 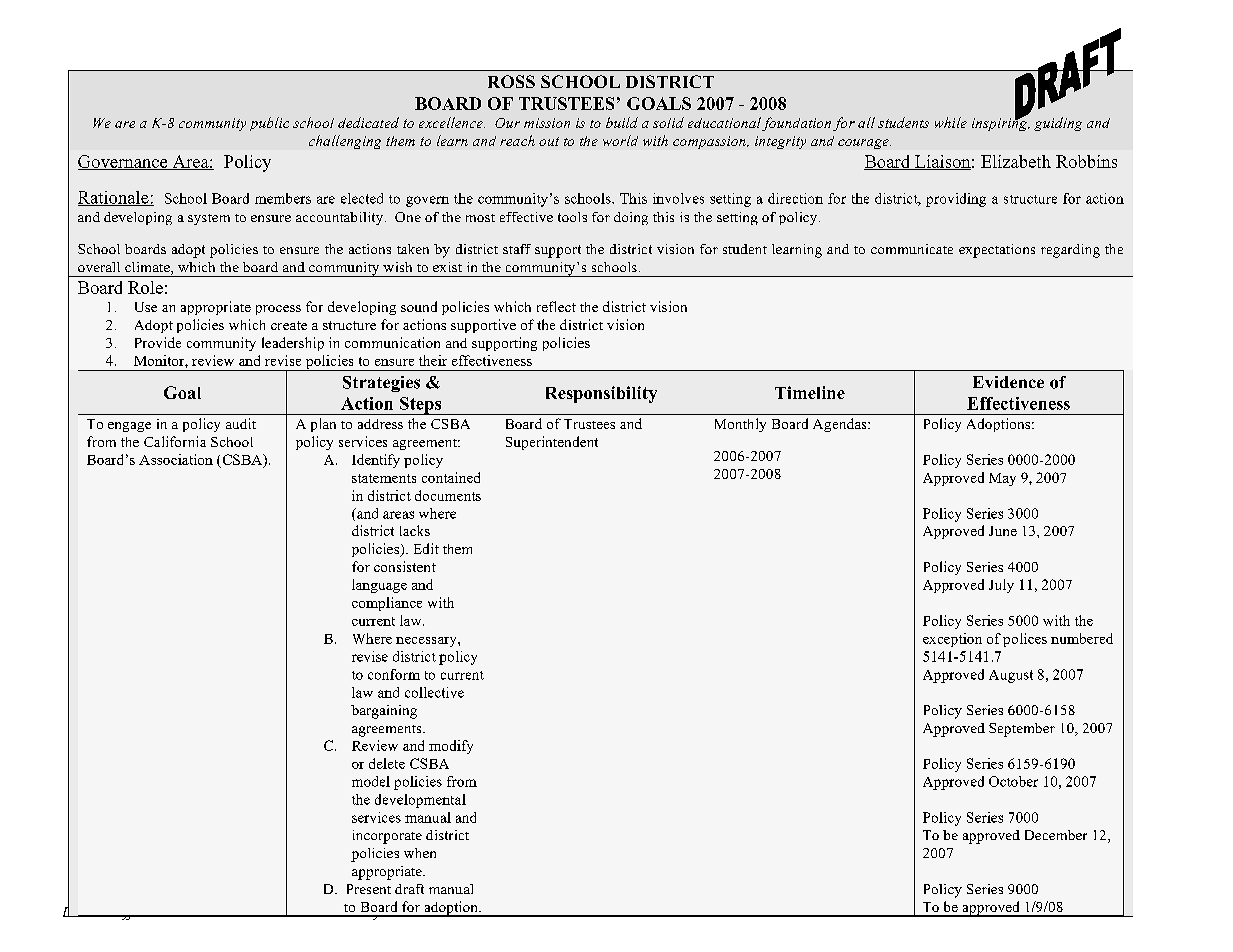 I want to click on December, so click(x=1056, y=835).
